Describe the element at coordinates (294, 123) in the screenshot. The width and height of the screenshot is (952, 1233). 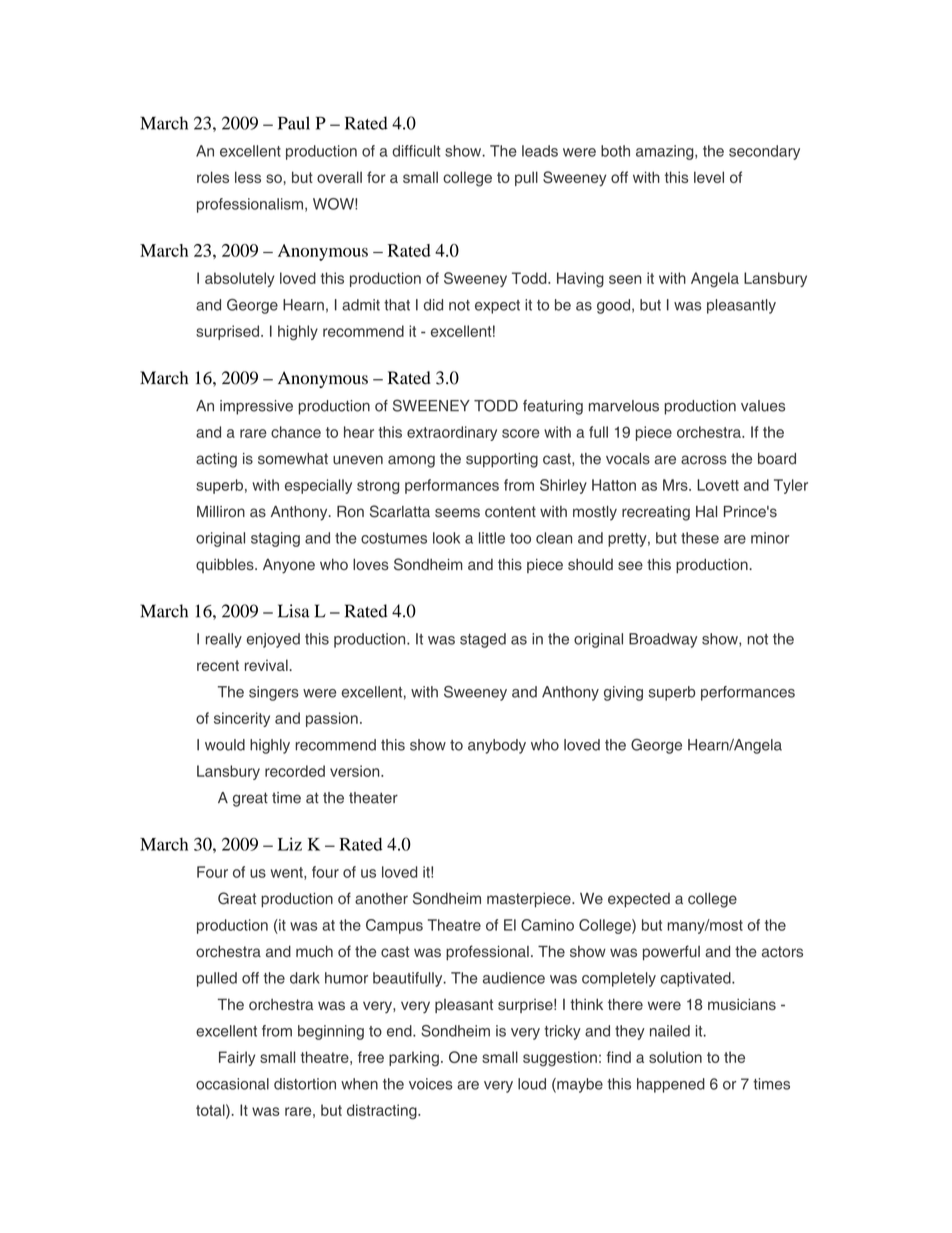
I see `Paul` at that location.
